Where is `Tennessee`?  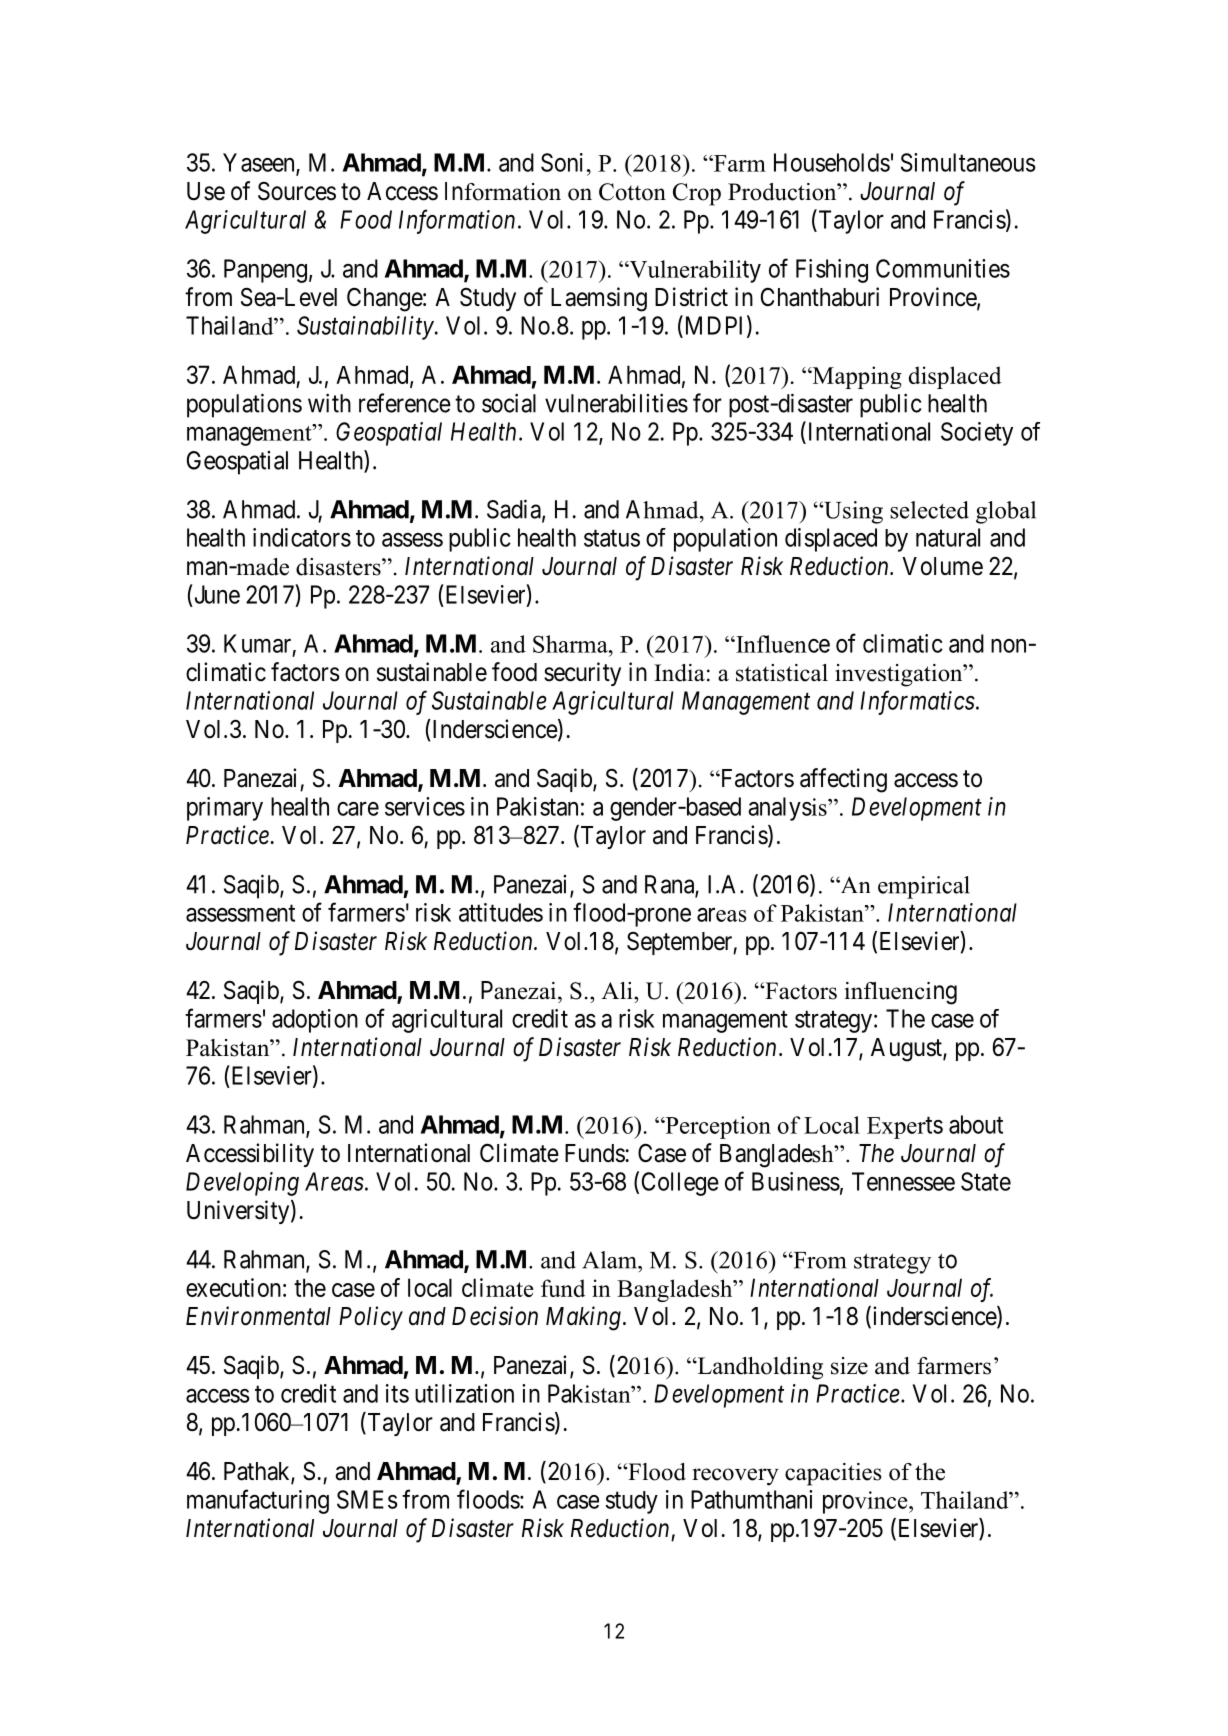
Tennessee is located at coordinates (903, 1181).
